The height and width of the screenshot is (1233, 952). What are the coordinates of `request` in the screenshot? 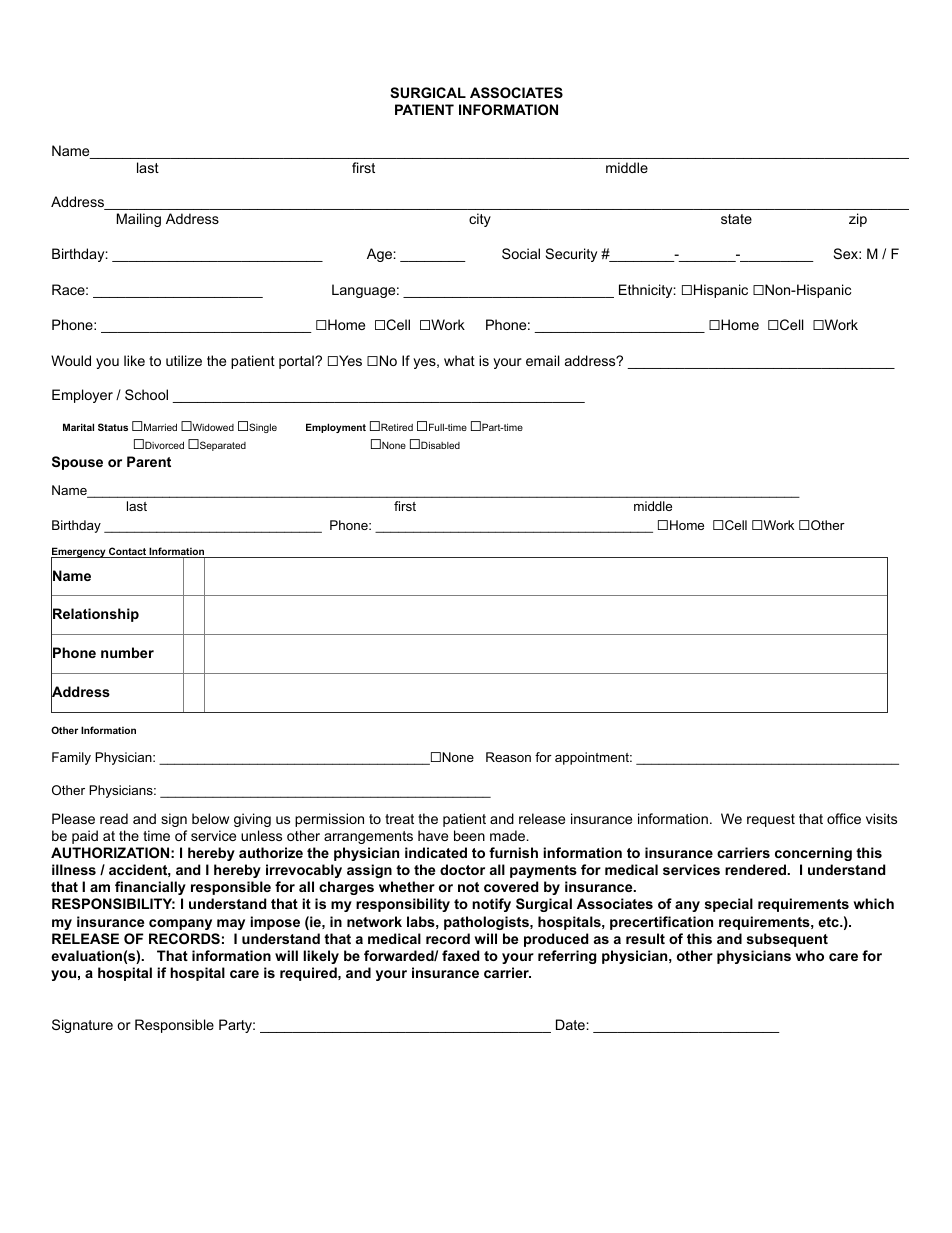 It's located at (771, 820).
